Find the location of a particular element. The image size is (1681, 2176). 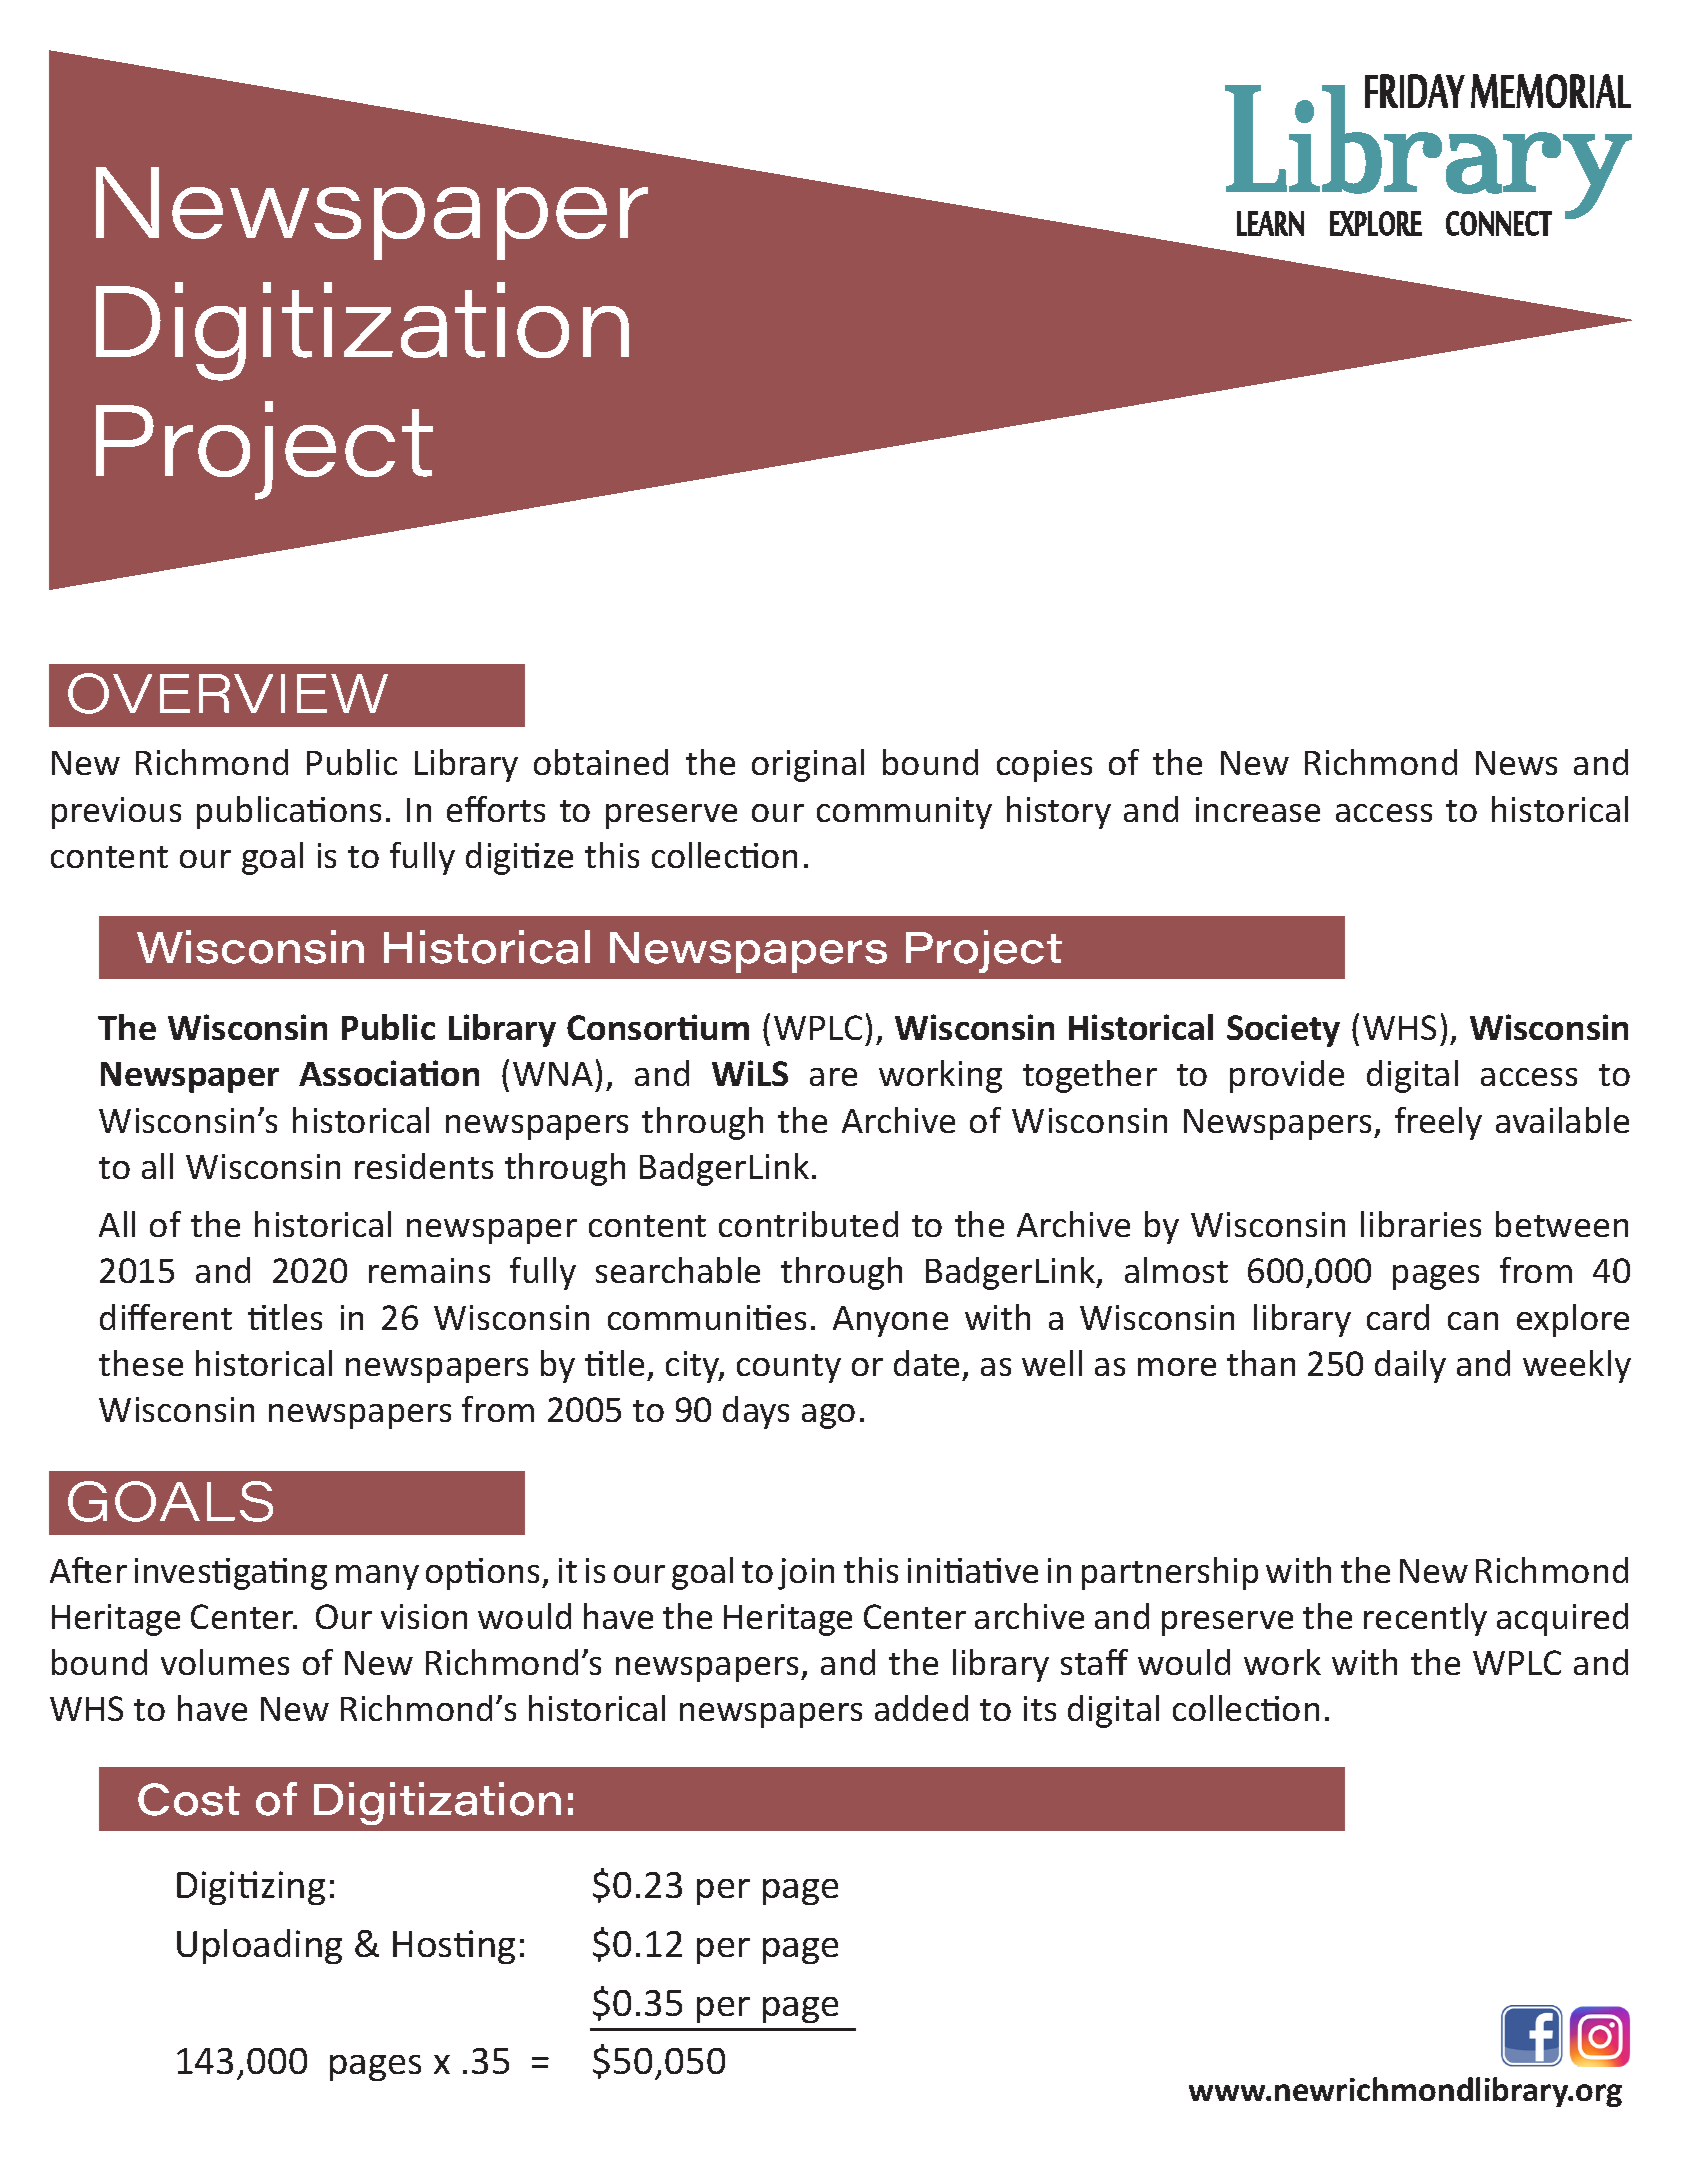

its is located at coordinates (1040, 1708).
